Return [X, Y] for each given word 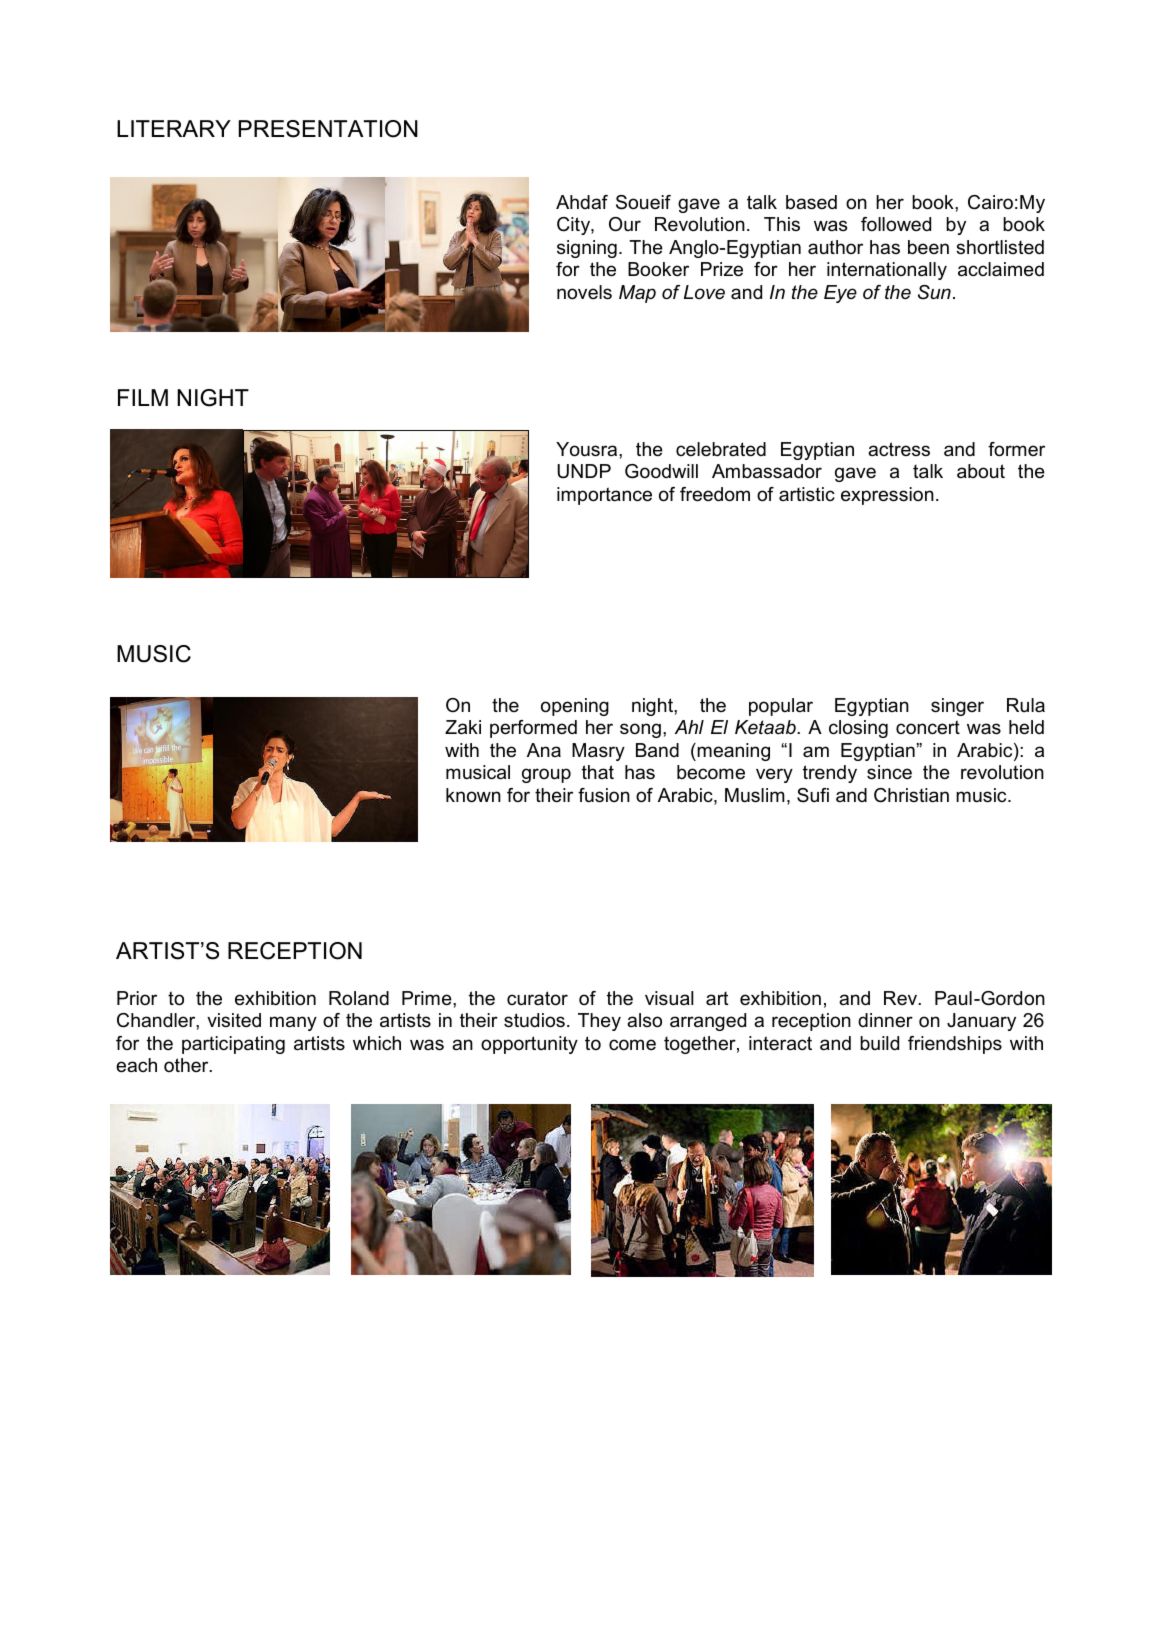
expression [887, 496]
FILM [143, 397]
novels [584, 292]
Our [625, 224]
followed [896, 224]
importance [604, 496]
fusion [604, 795]
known [473, 795]
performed [533, 729]
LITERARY [174, 128]
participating [233, 1045]
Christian [911, 795]
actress [899, 449]
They [599, 1022]
